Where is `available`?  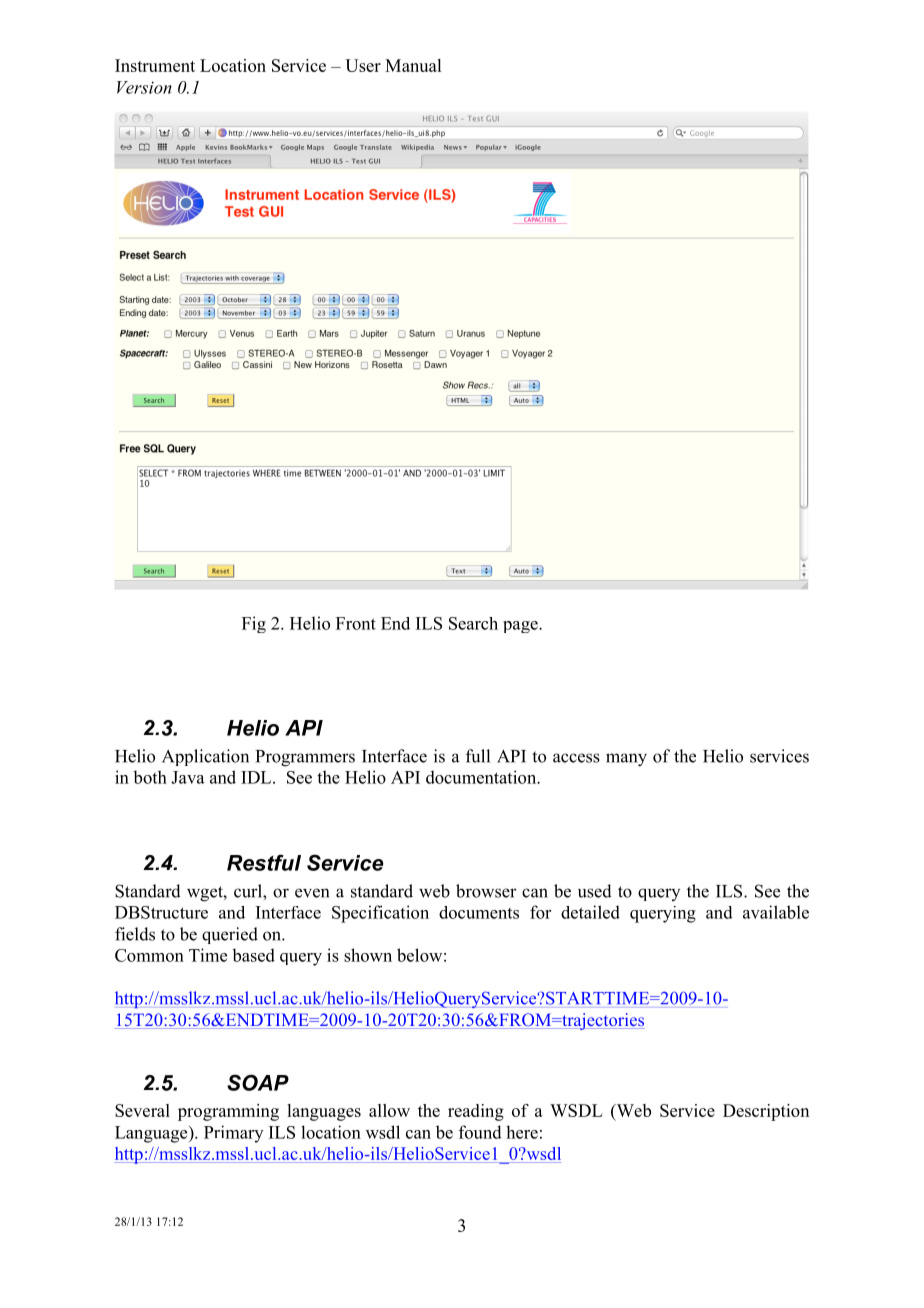
available is located at coordinates (776, 912).
